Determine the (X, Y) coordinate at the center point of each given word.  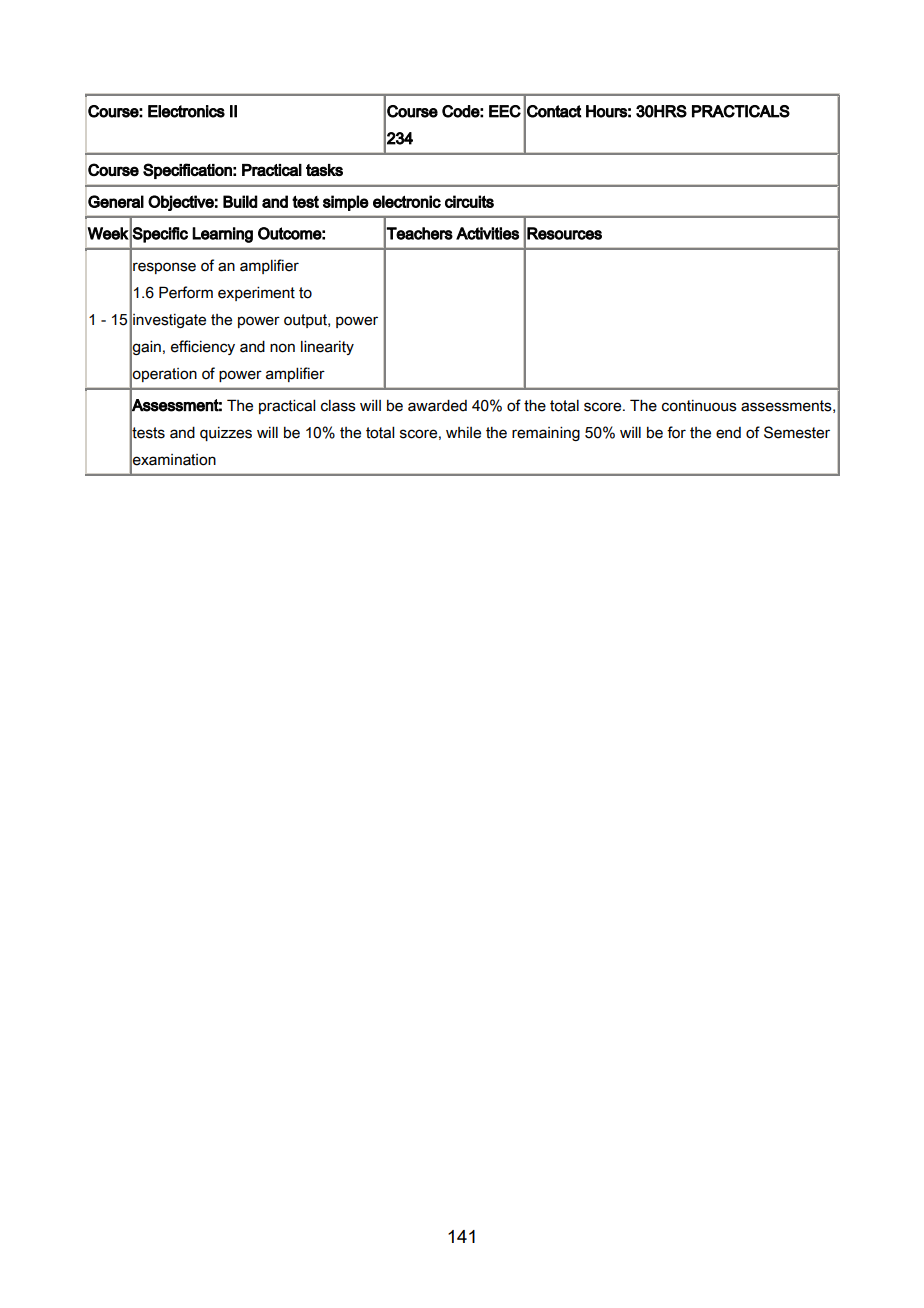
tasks (324, 170)
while (463, 433)
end (728, 433)
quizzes (226, 434)
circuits (469, 201)
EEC (505, 111)
